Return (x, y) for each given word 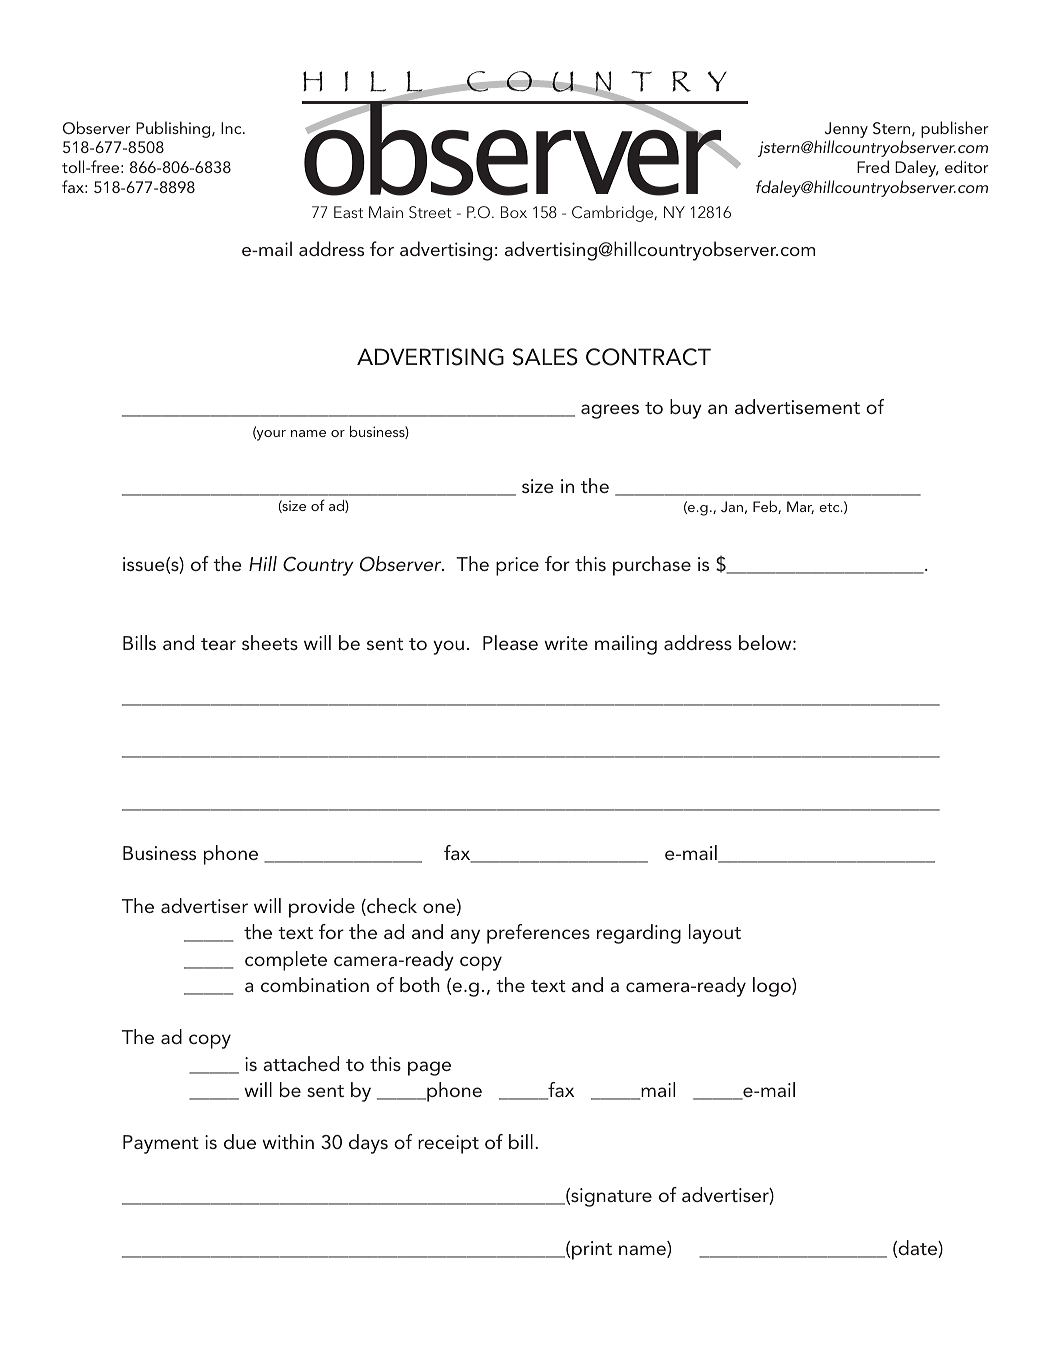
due (240, 1141)
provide (322, 908)
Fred (873, 166)
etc (830, 507)
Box (514, 212)
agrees (610, 411)
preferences (538, 934)
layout (715, 934)
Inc (232, 128)
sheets (270, 642)
